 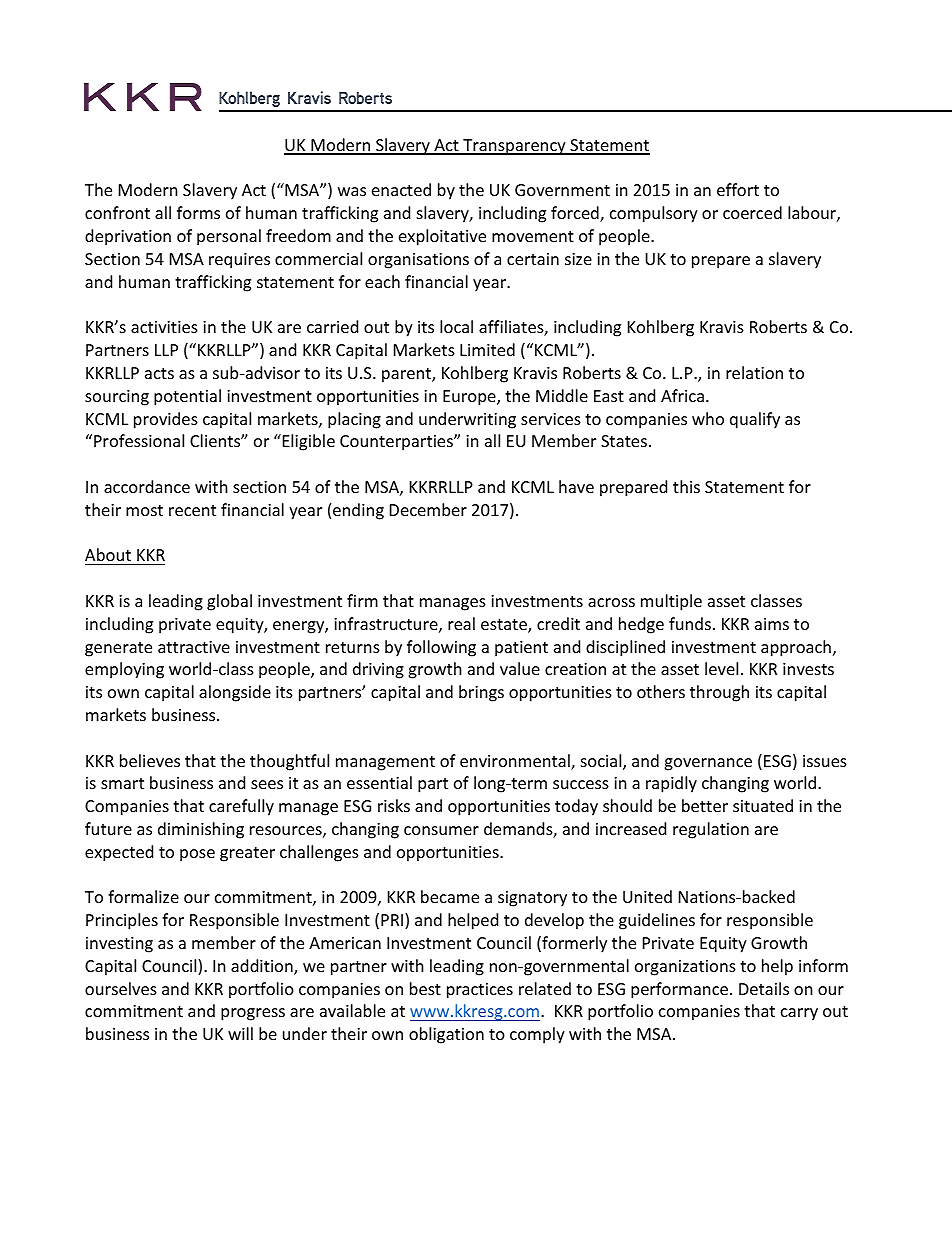 What do you see at coordinates (229, 602) in the image?
I see `global` at bounding box center [229, 602].
